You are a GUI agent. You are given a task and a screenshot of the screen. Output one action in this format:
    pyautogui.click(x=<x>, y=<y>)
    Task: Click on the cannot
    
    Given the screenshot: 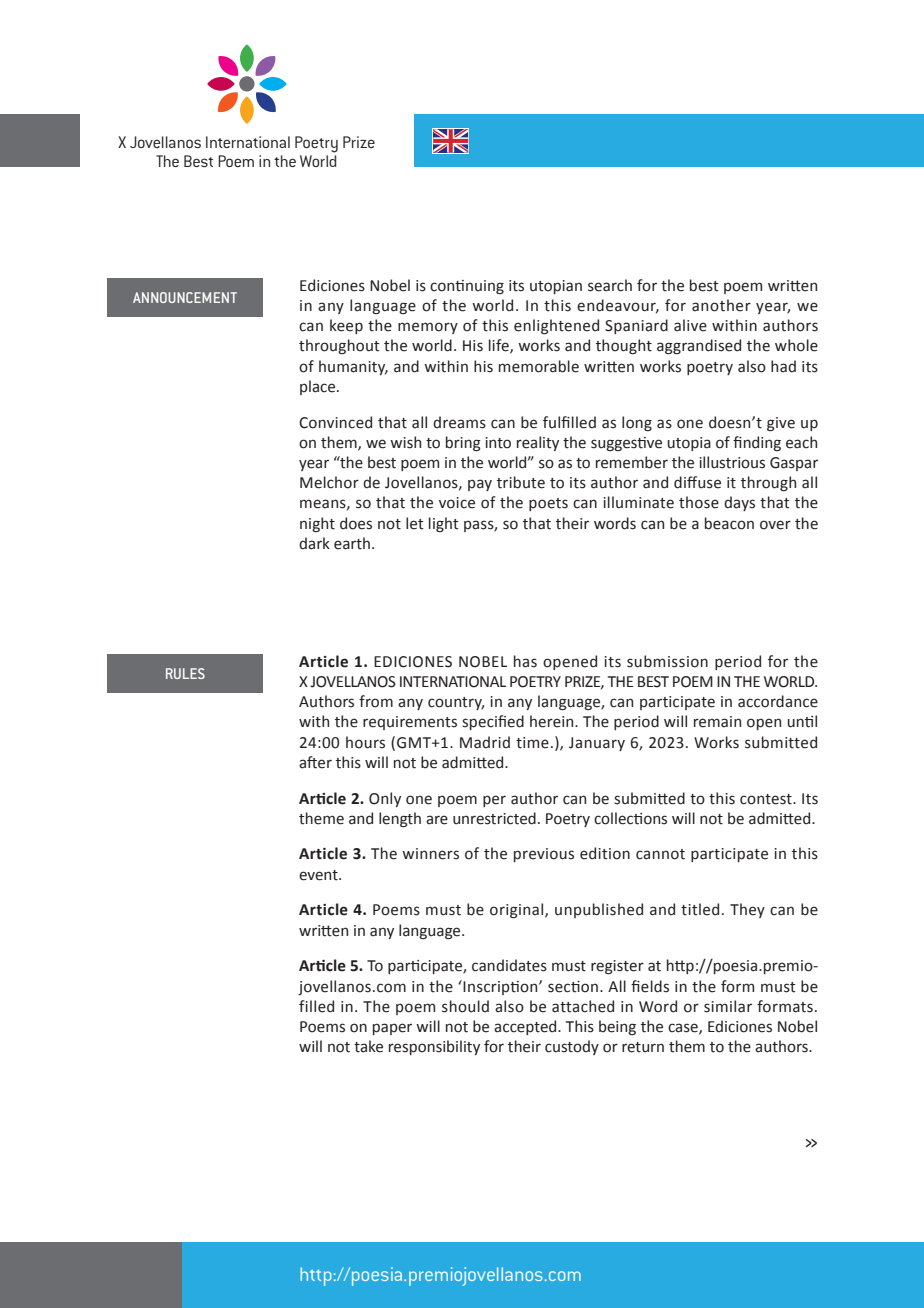 What is the action you would take?
    pyautogui.click(x=660, y=854)
